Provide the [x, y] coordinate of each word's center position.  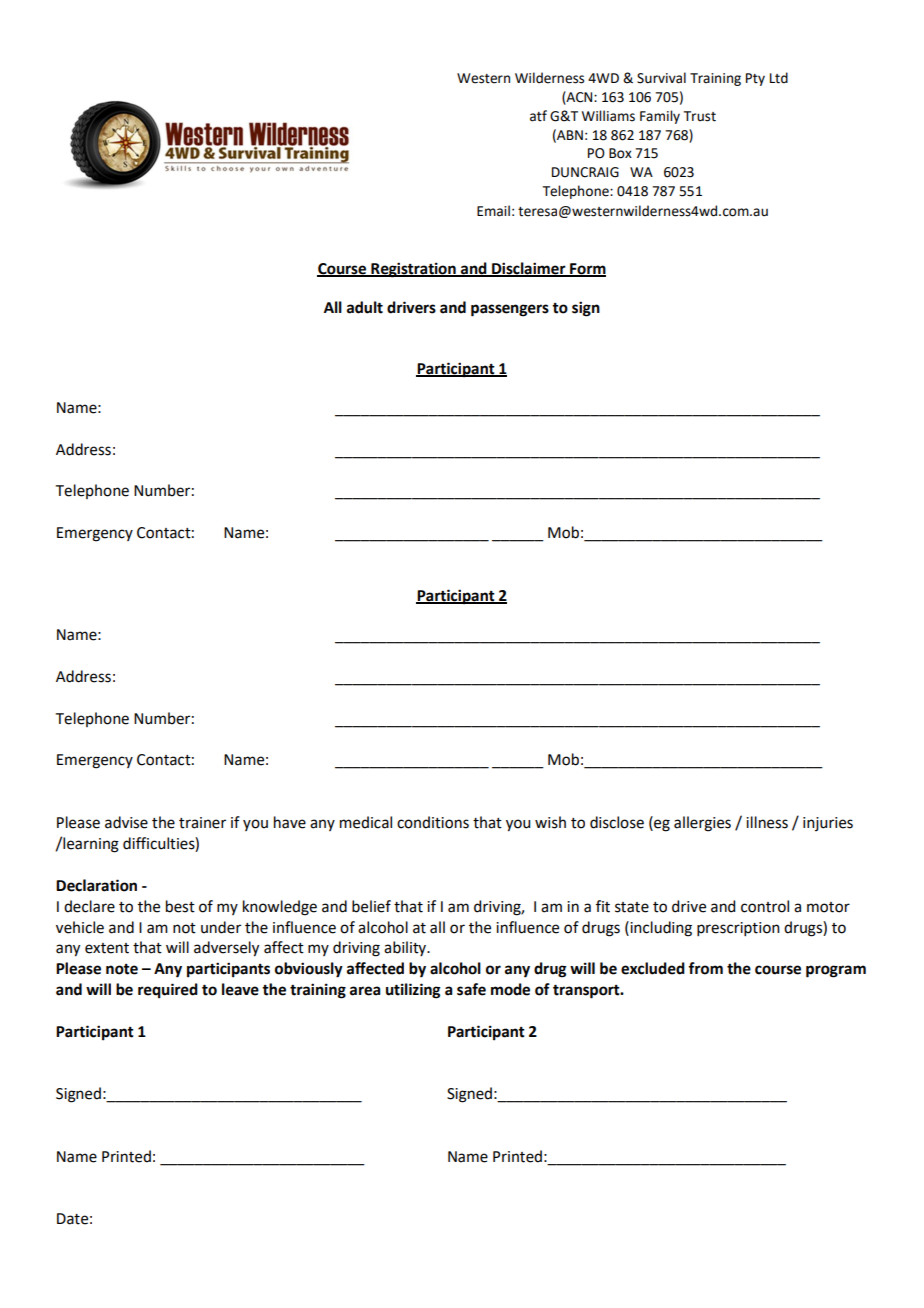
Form [587, 269]
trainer [202, 823]
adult [365, 307]
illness [767, 822]
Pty [755, 79]
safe [471, 989]
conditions [433, 822]
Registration [413, 270]
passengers [510, 310]
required [168, 991]
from [705, 968]
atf [538, 116]
